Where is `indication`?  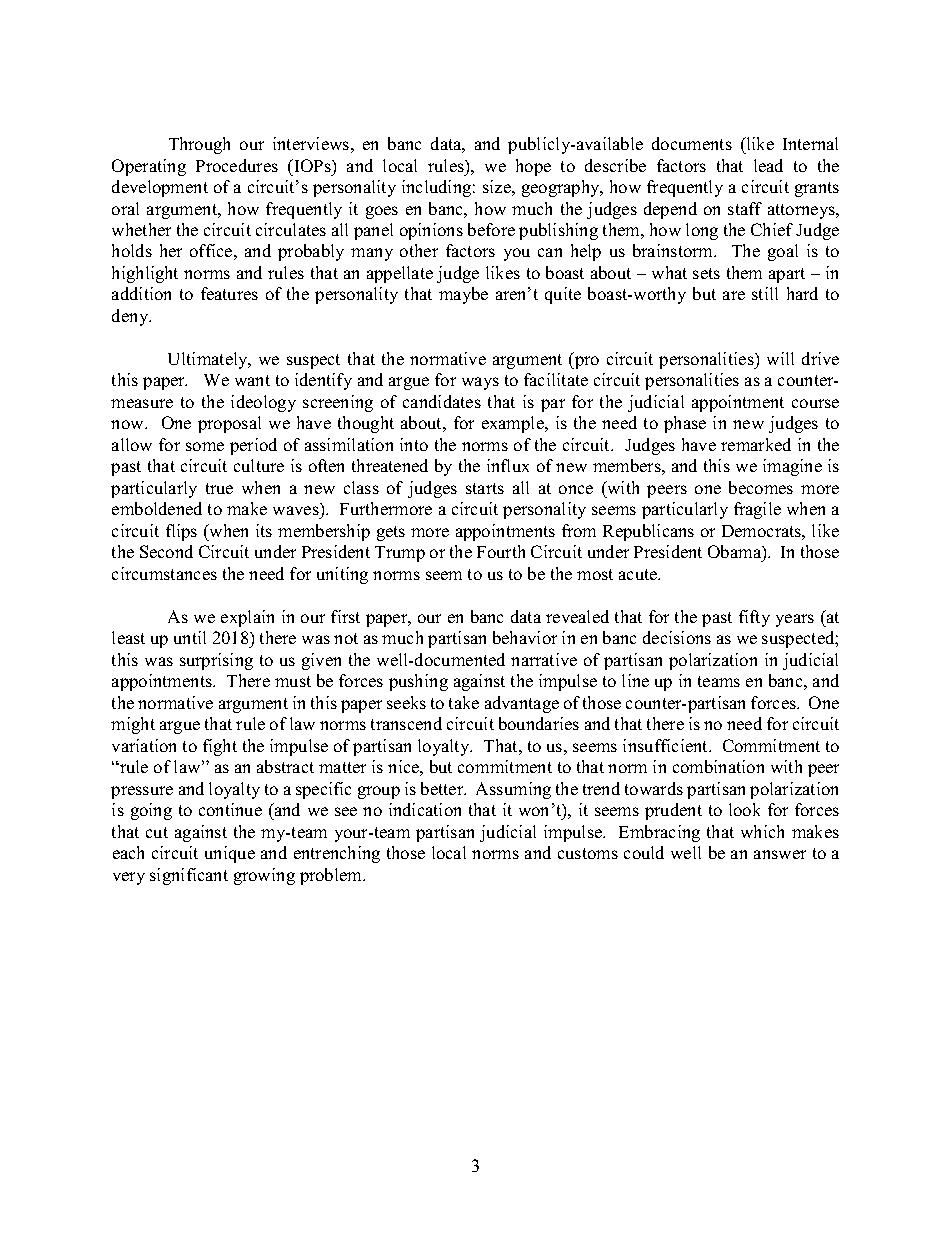 indication is located at coordinates (425, 809).
